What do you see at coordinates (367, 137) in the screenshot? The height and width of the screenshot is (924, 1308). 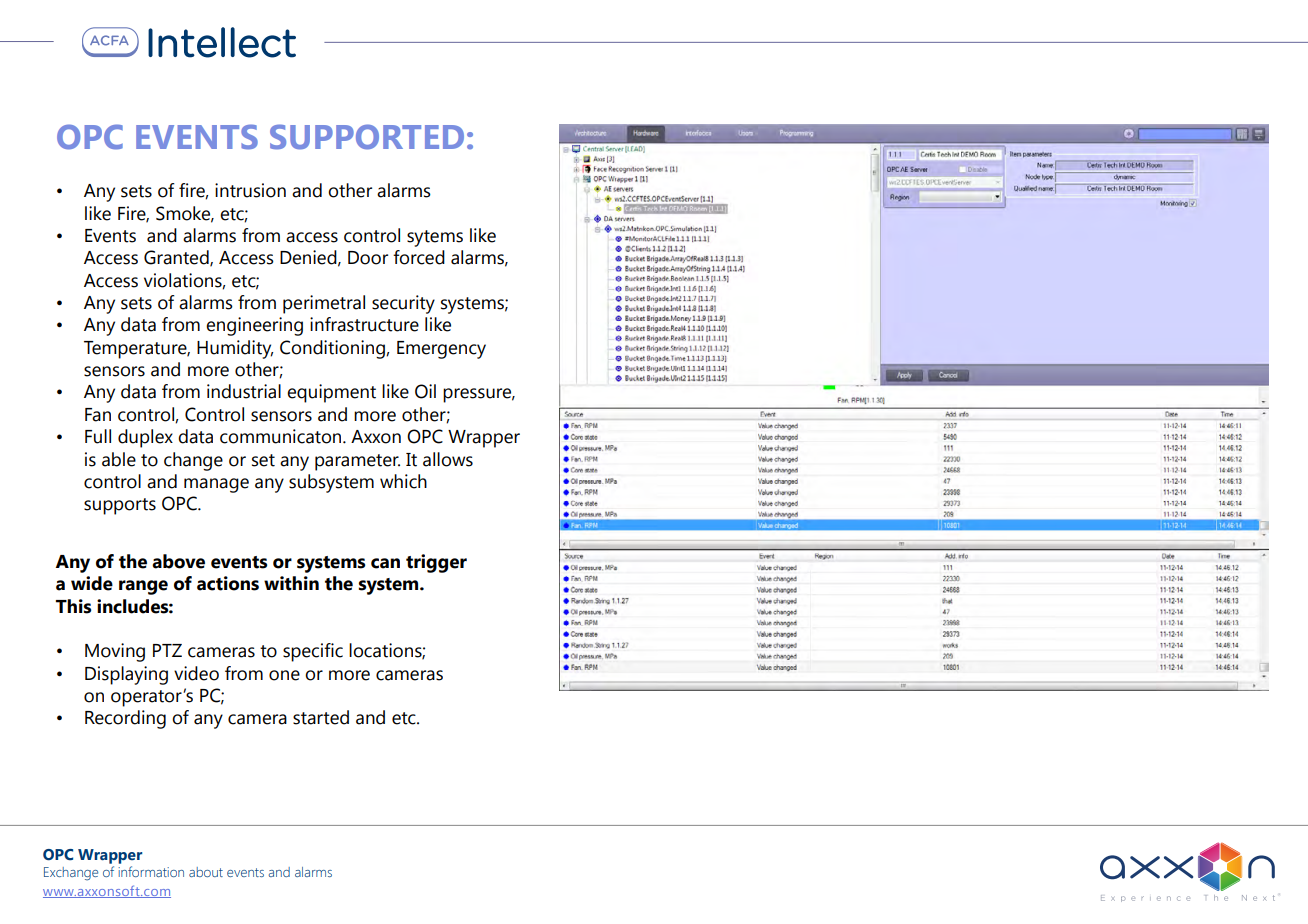 I see `SUPPORTED` at bounding box center [367, 137].
